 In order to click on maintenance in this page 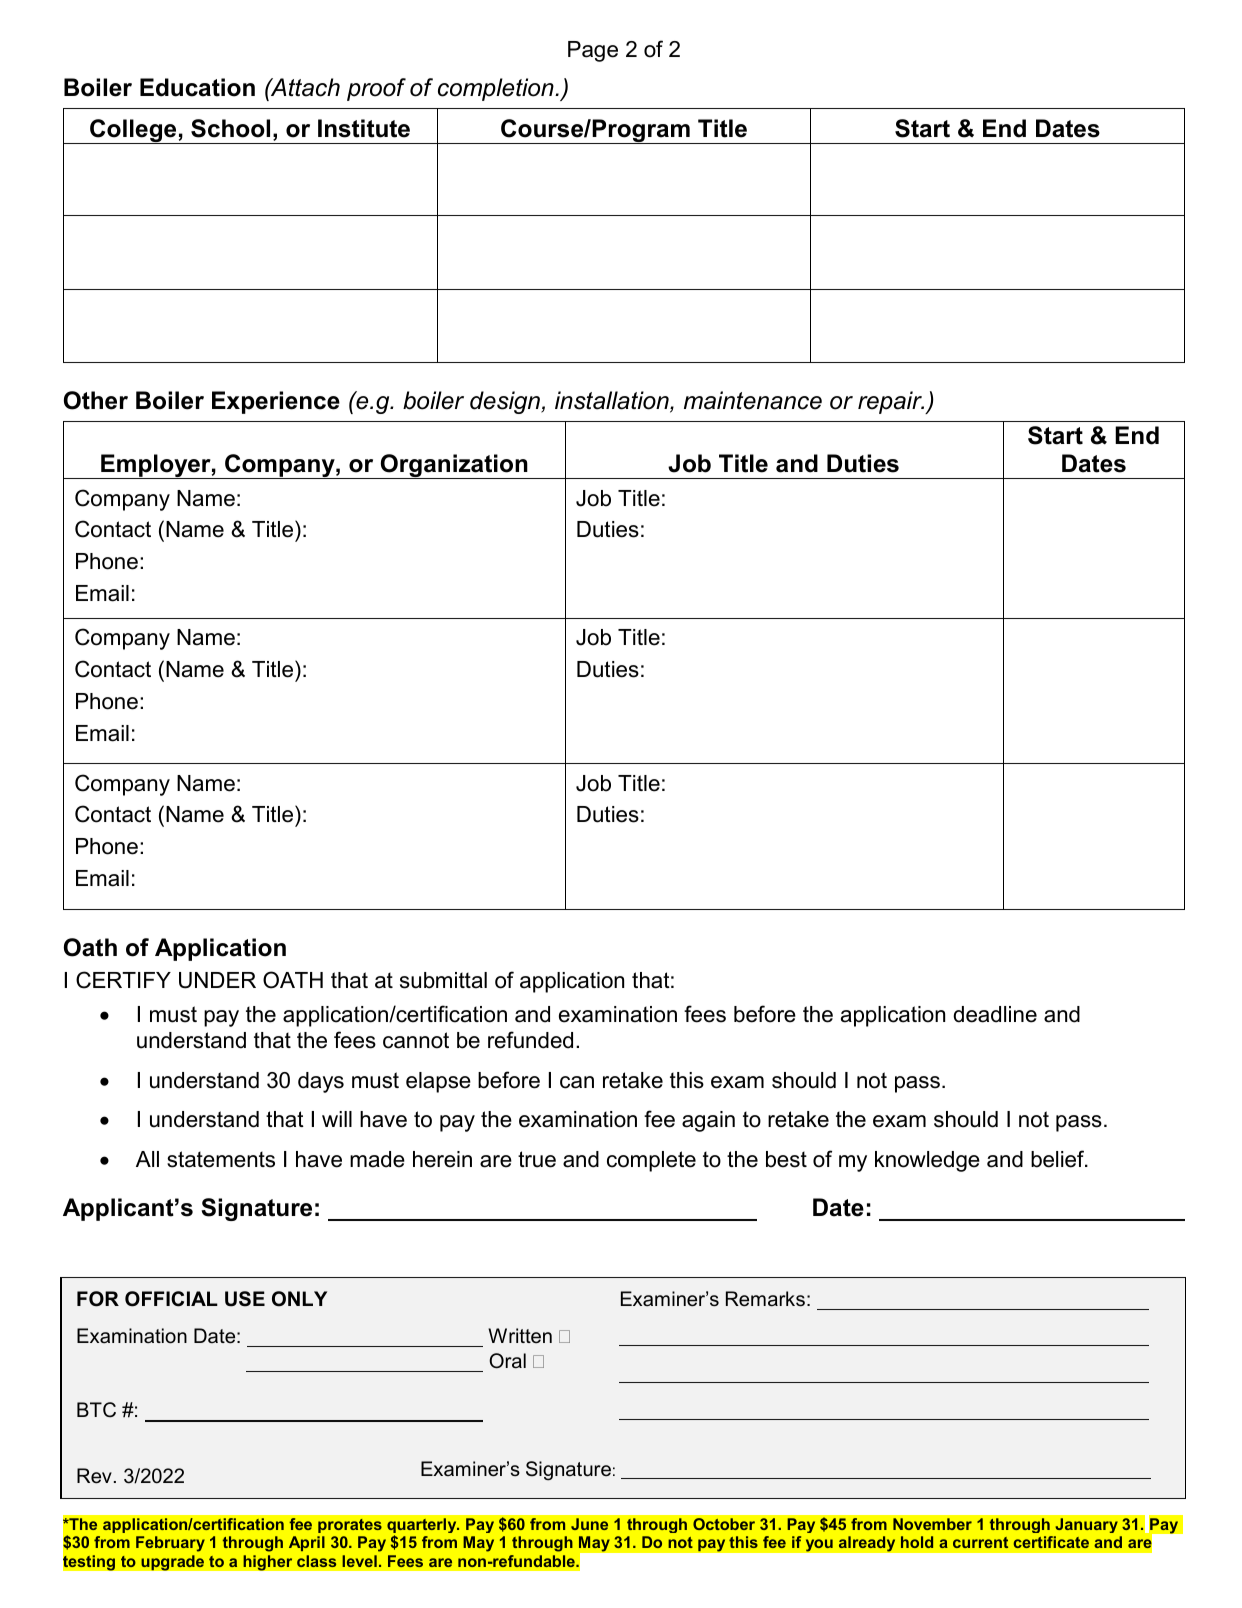, I will do `click(753, 400)`.
